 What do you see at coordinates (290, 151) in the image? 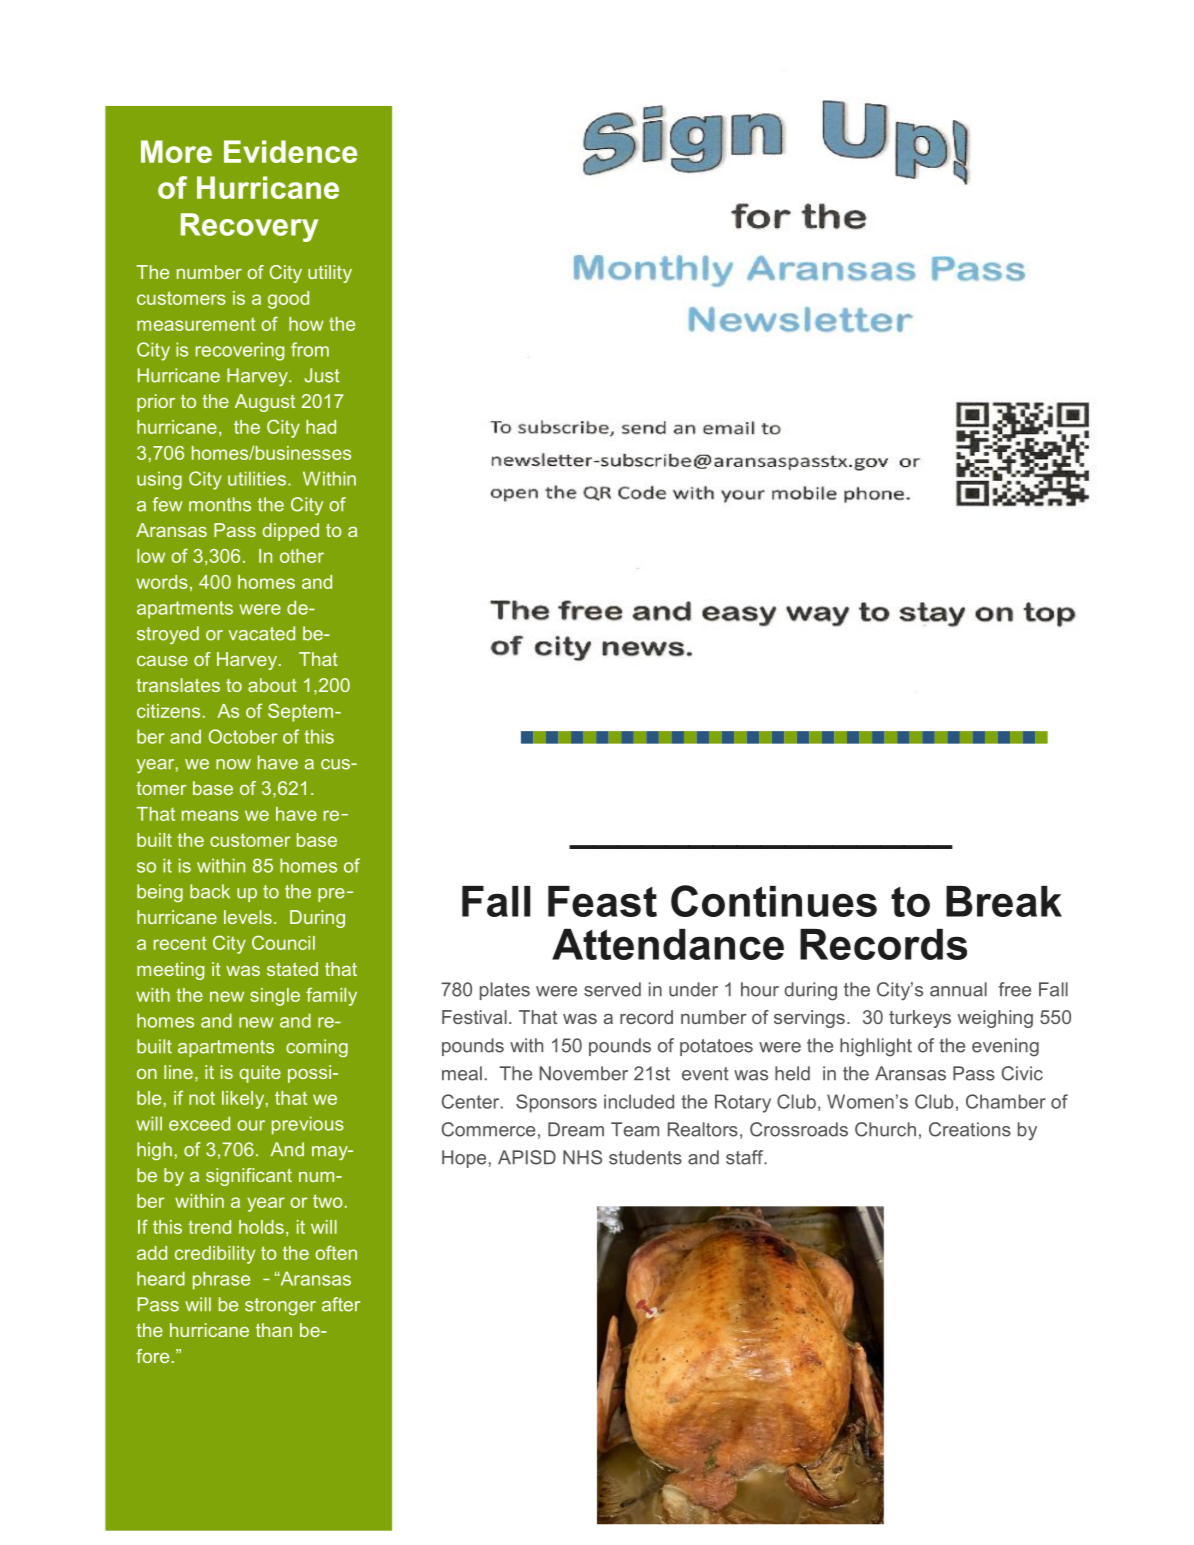
I see `Evidence` at bounding box center [290, 151].
